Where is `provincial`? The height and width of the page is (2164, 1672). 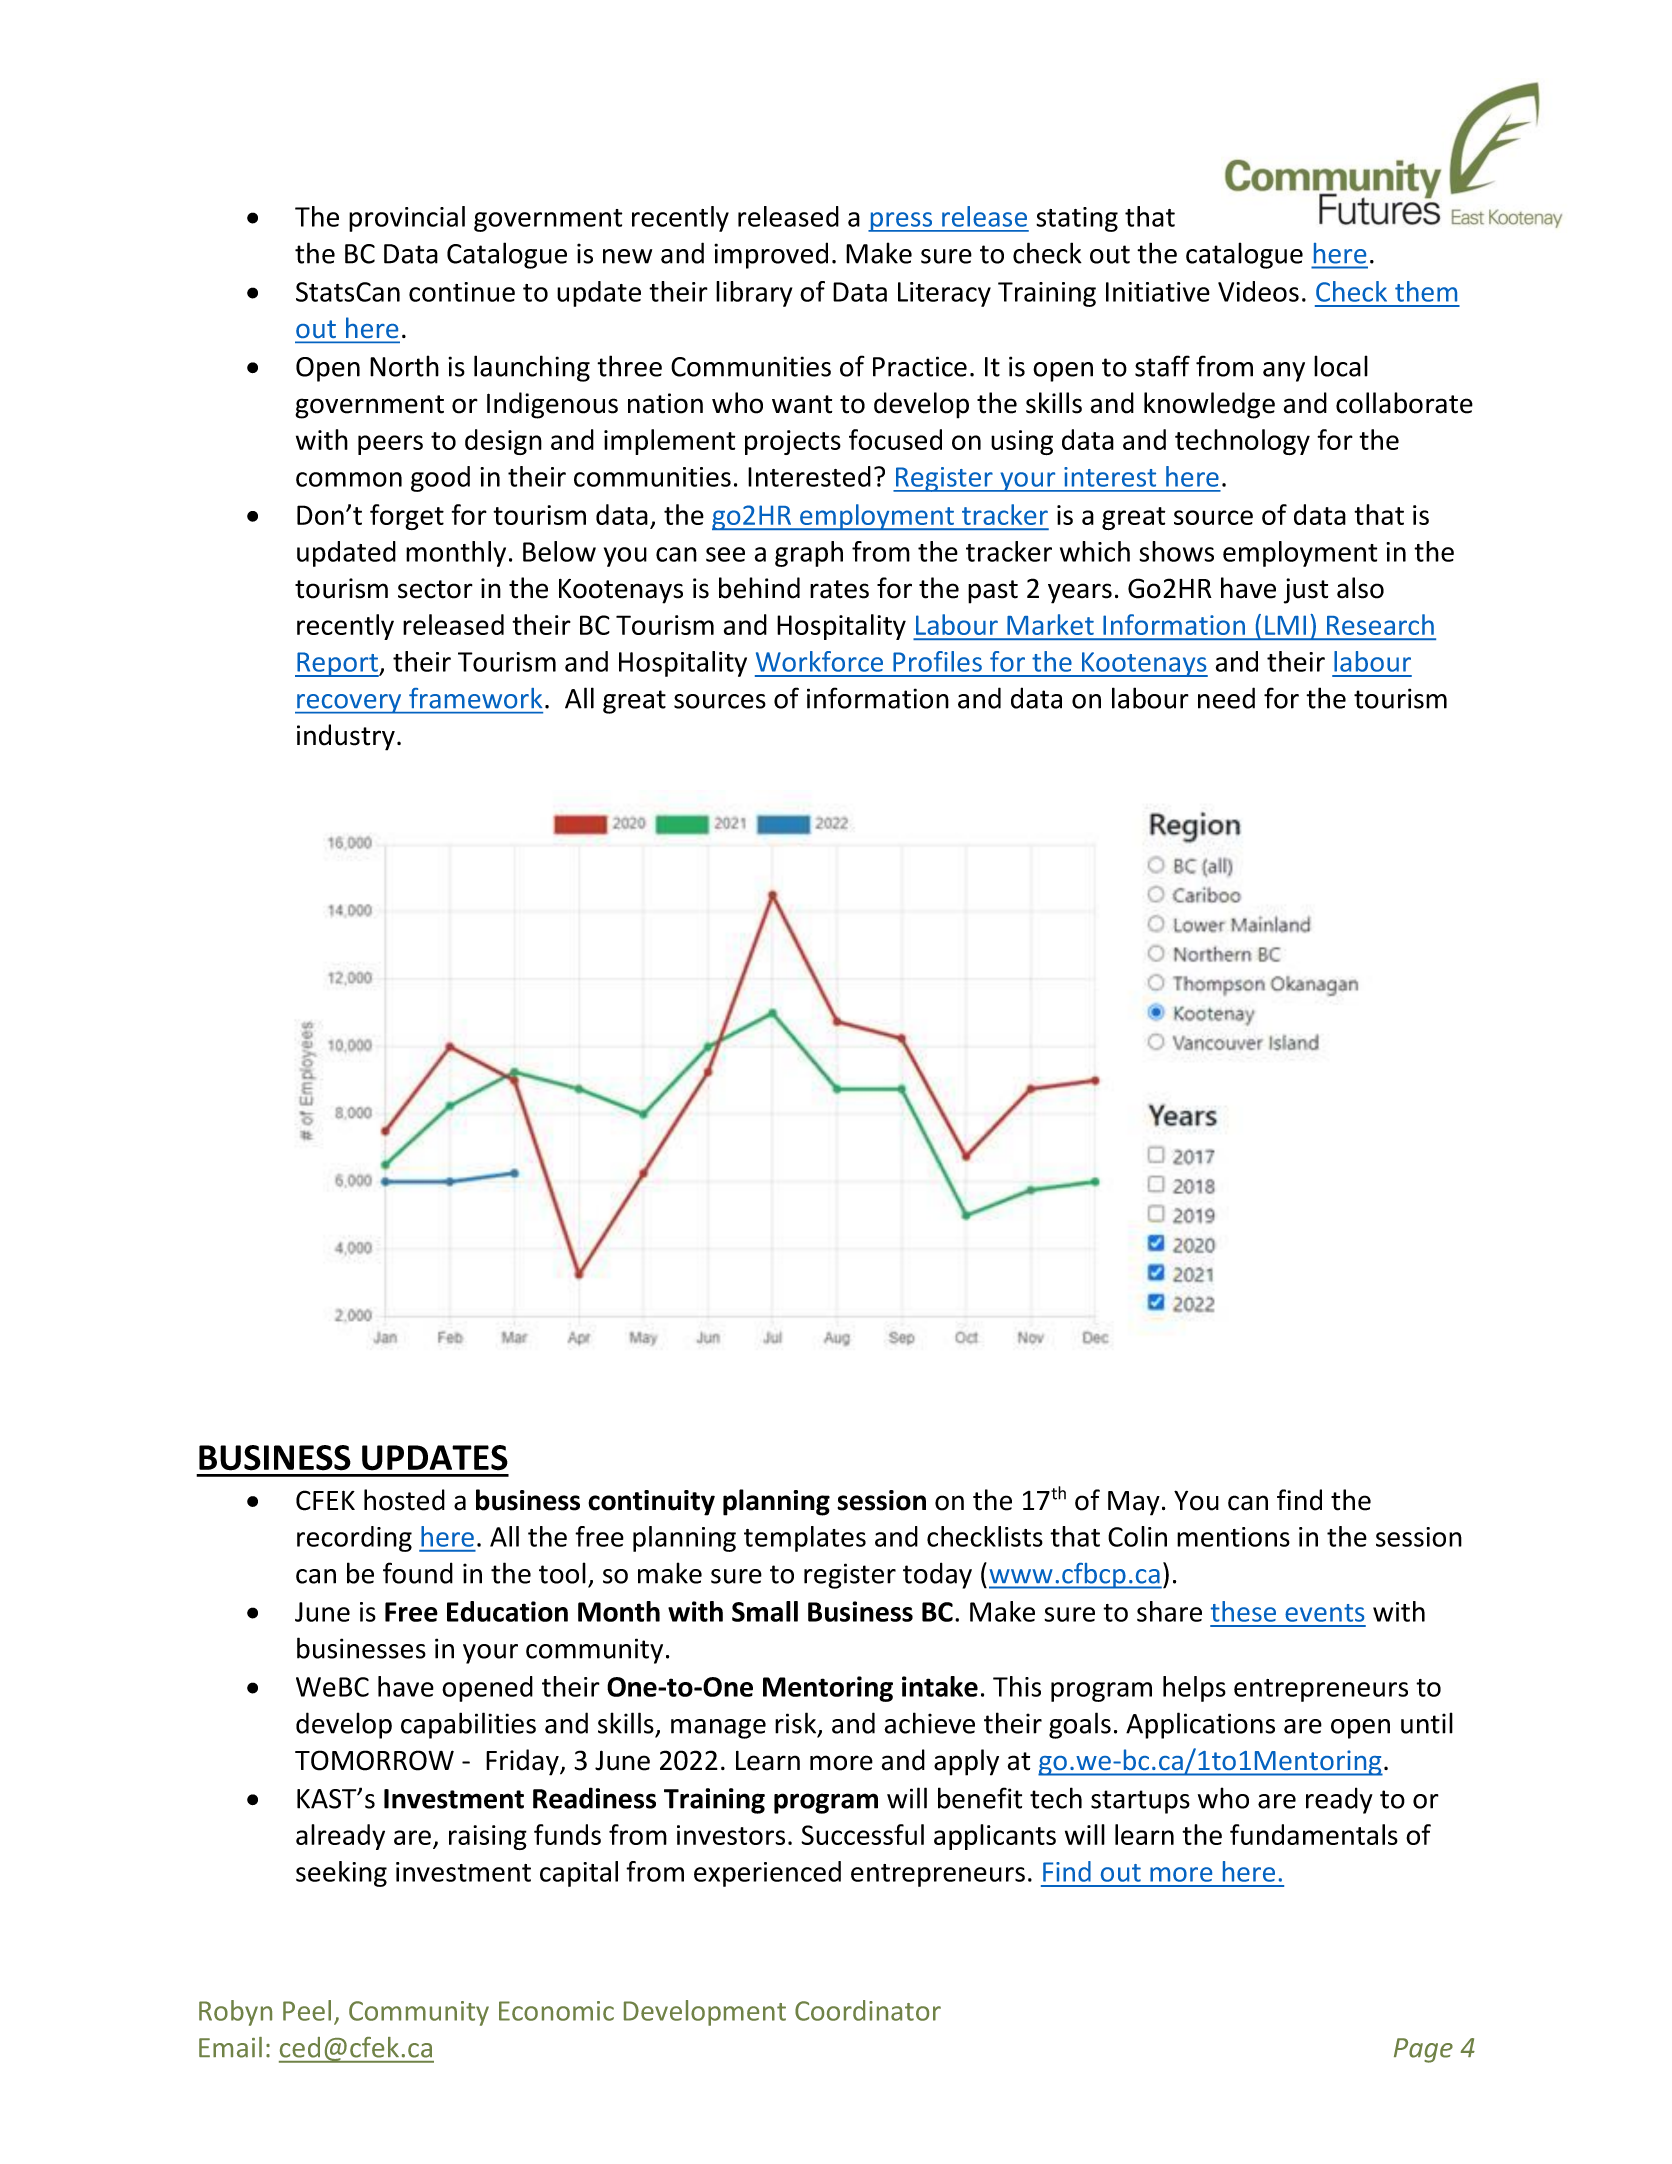 provincial is located at coordinates (407, 219).
